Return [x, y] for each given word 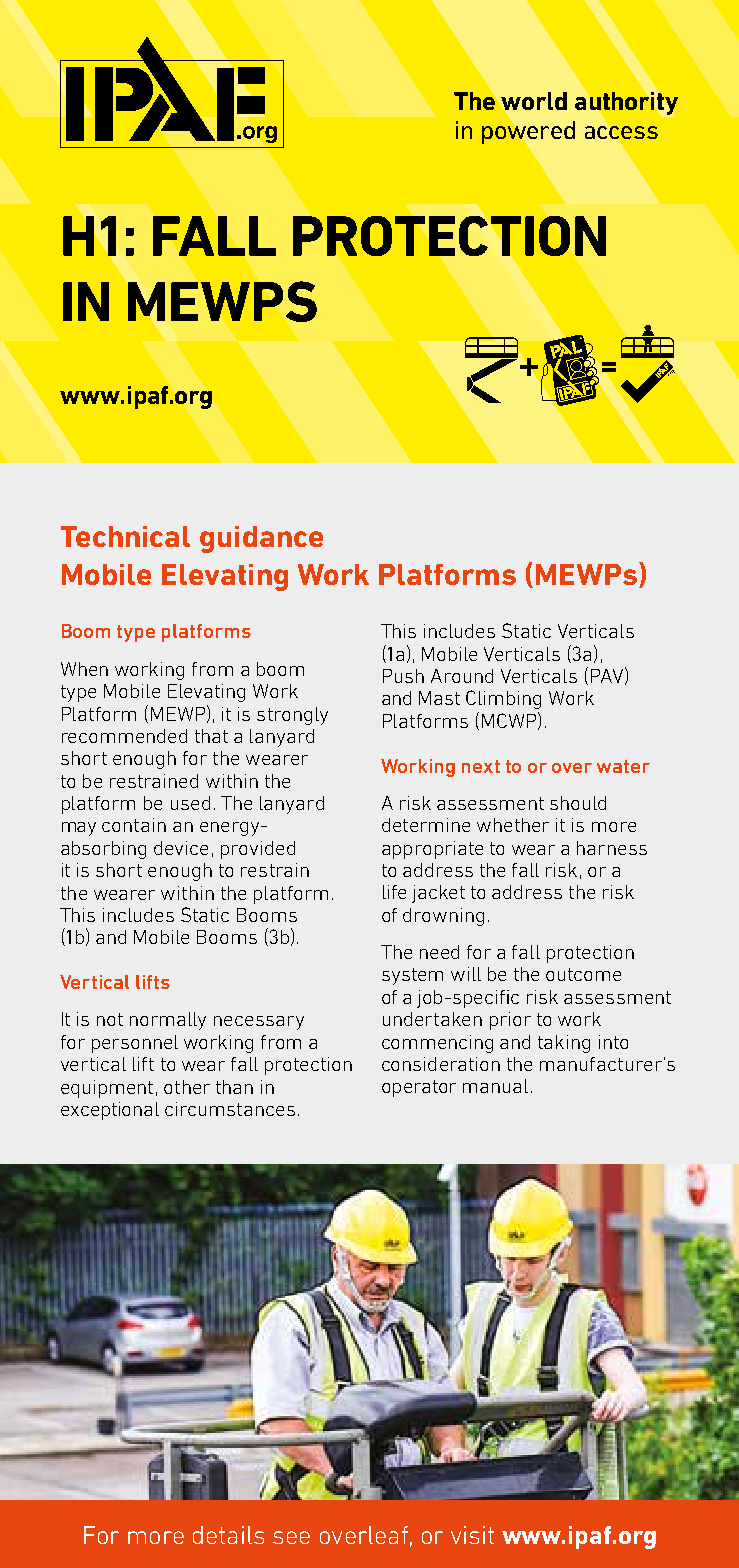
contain [134, 825]
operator [419, 1088]
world [534, 101]
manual [495, 1086]
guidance [261, 539]
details [228, 1535]
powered [528, 132]
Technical [125, 536]
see [291, 1537]
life [394, 892]
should [578, 803]
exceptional [110, 1111]
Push [403, 676]
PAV [607, 676]
